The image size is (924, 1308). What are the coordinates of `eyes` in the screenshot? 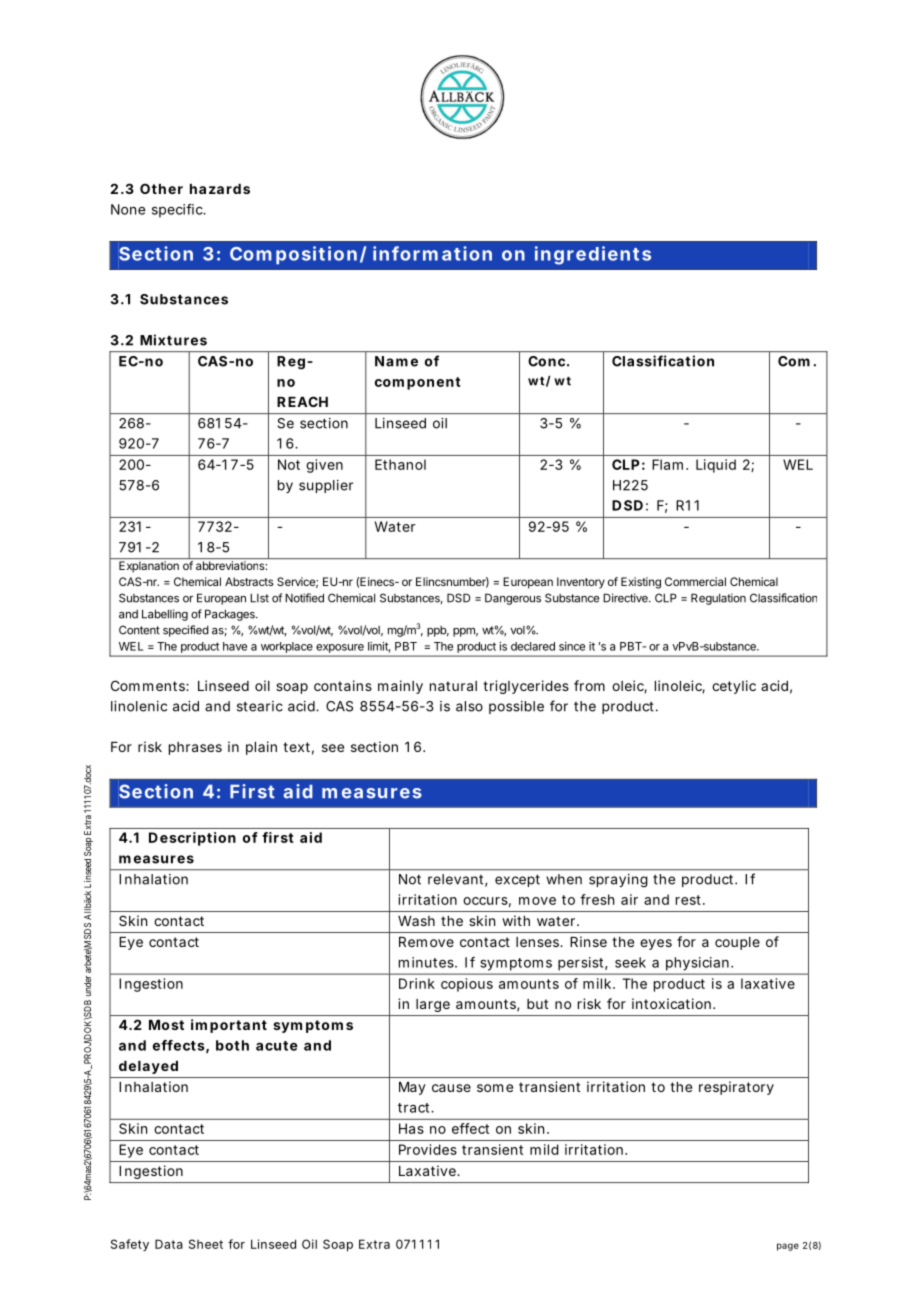 It's located at (656, 944).
